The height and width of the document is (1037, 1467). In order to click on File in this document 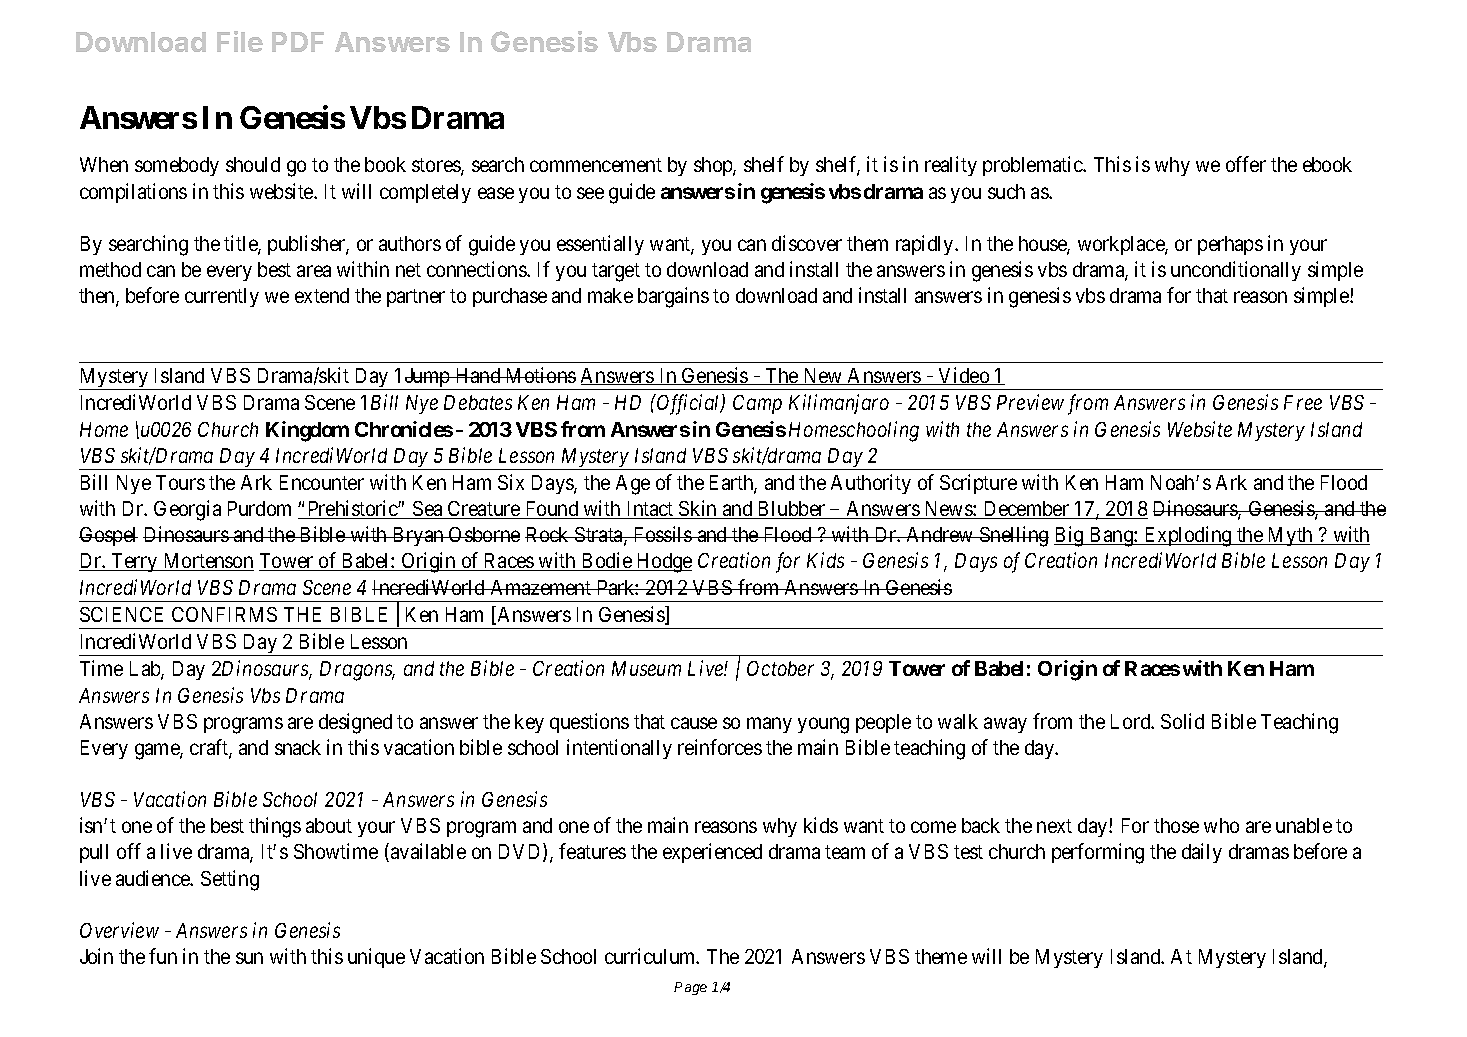, I will do `click(240, 41)`.
